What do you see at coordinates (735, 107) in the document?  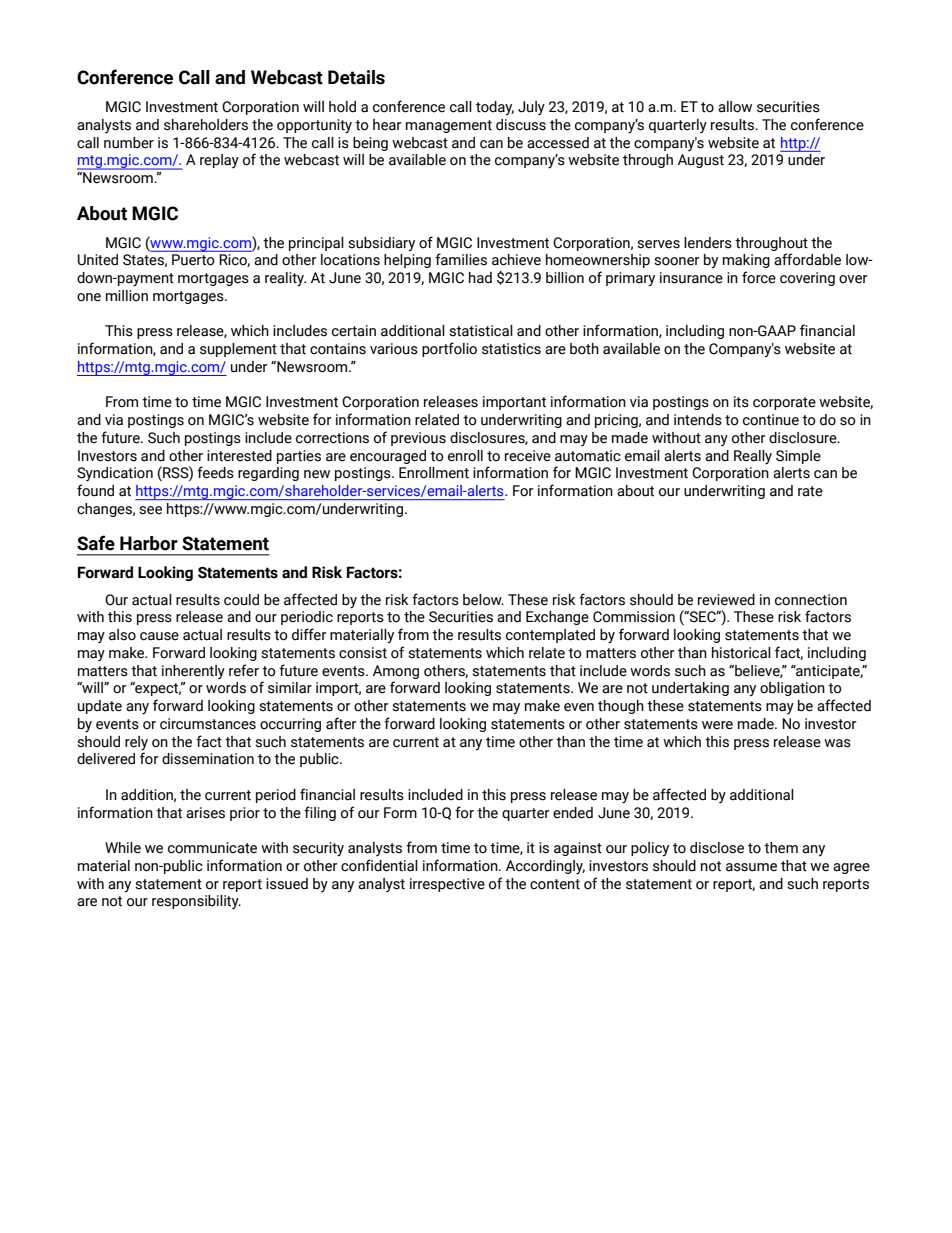 I see `allow` at bounding box center [735, 107].
